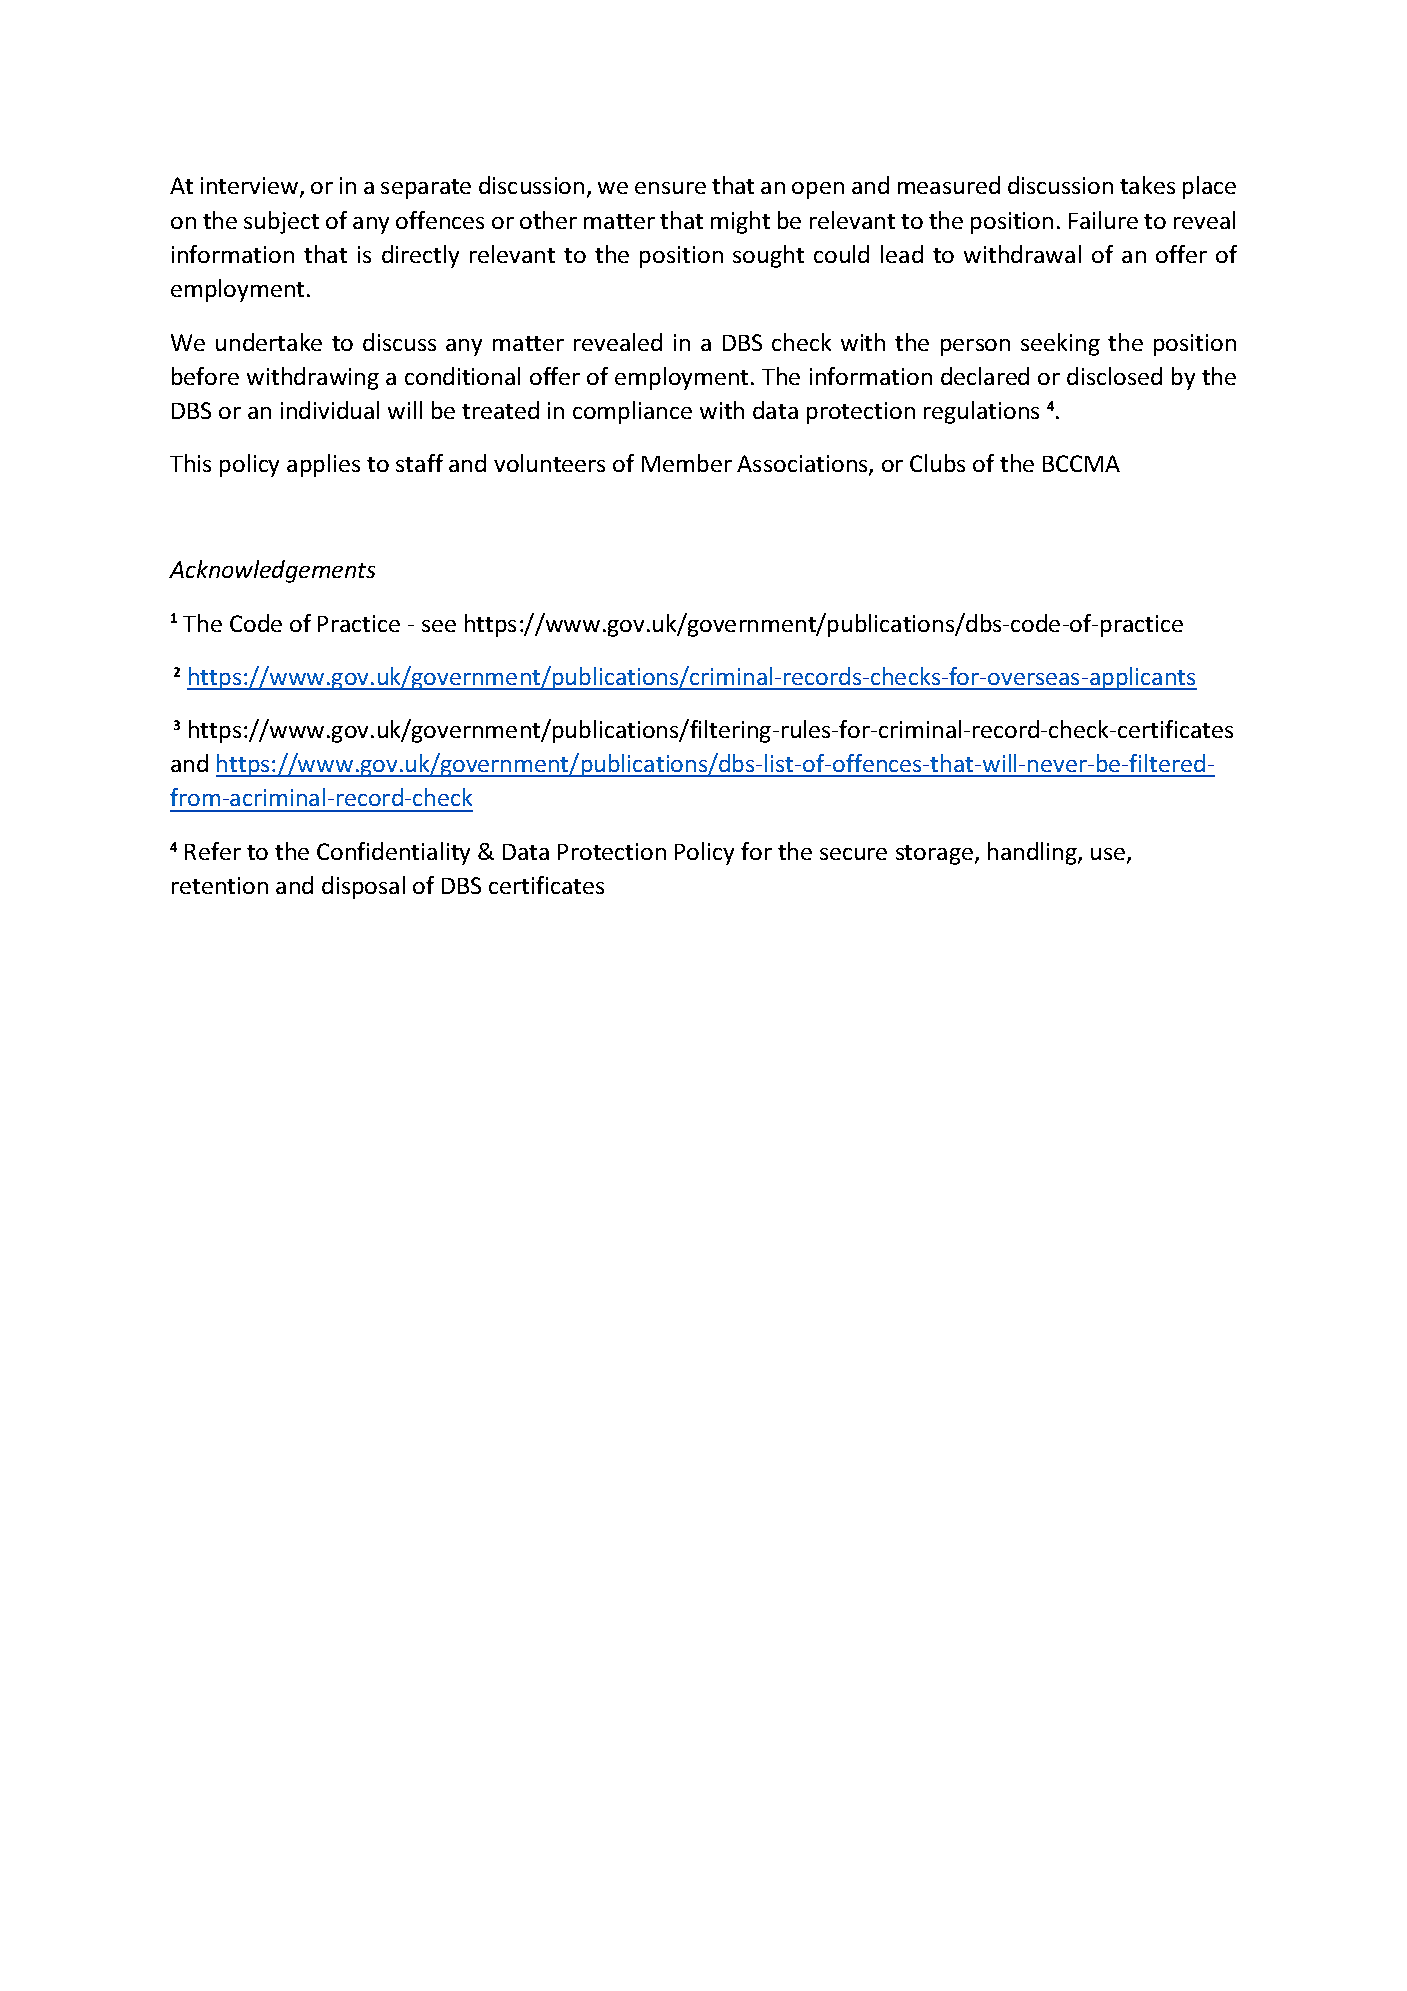 Image resolution: width=1407 pixels, height=1991 pixels. I want to click on Member, so click(687, 463).
